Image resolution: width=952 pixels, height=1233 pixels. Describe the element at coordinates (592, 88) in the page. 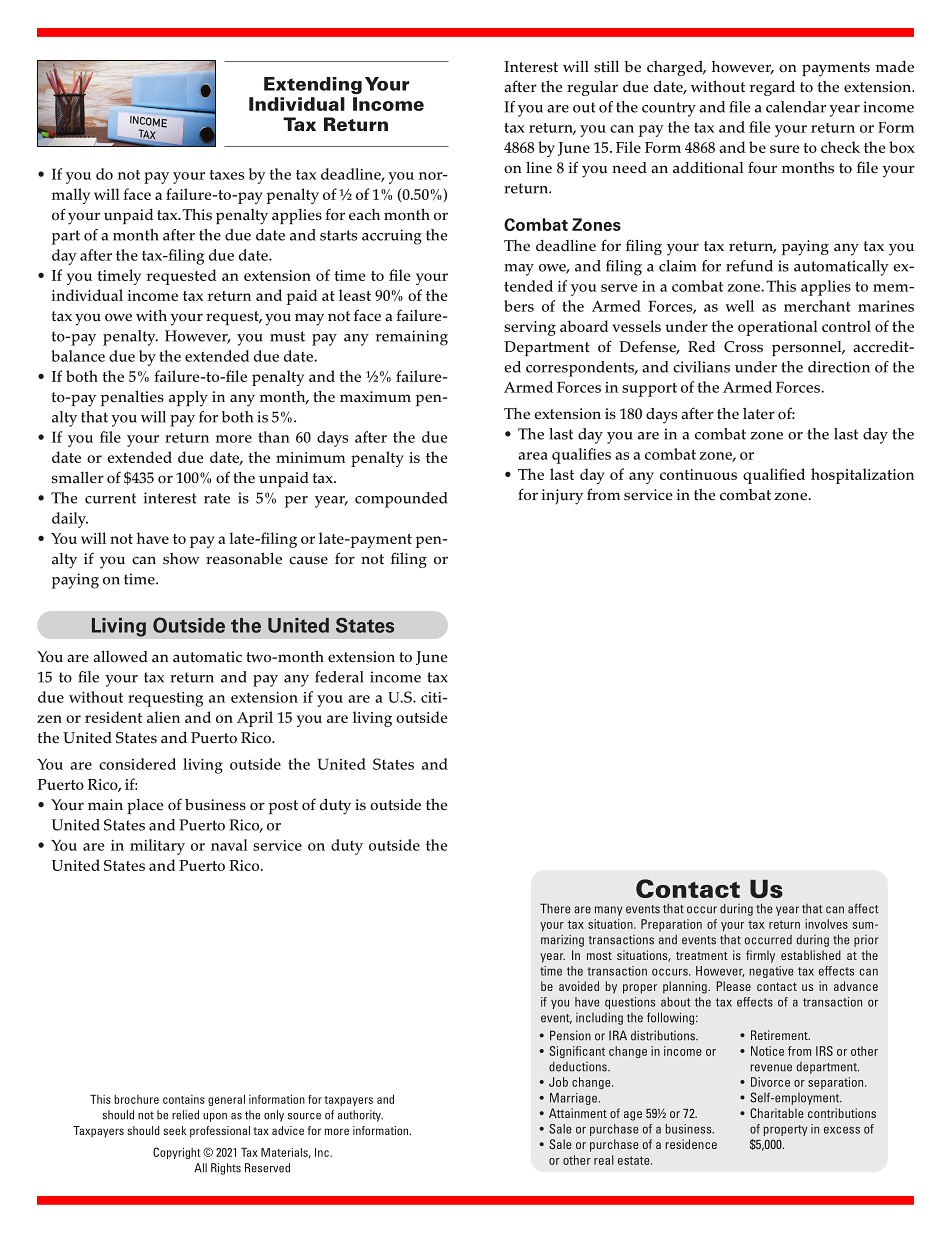

I see `regular` at that location.
